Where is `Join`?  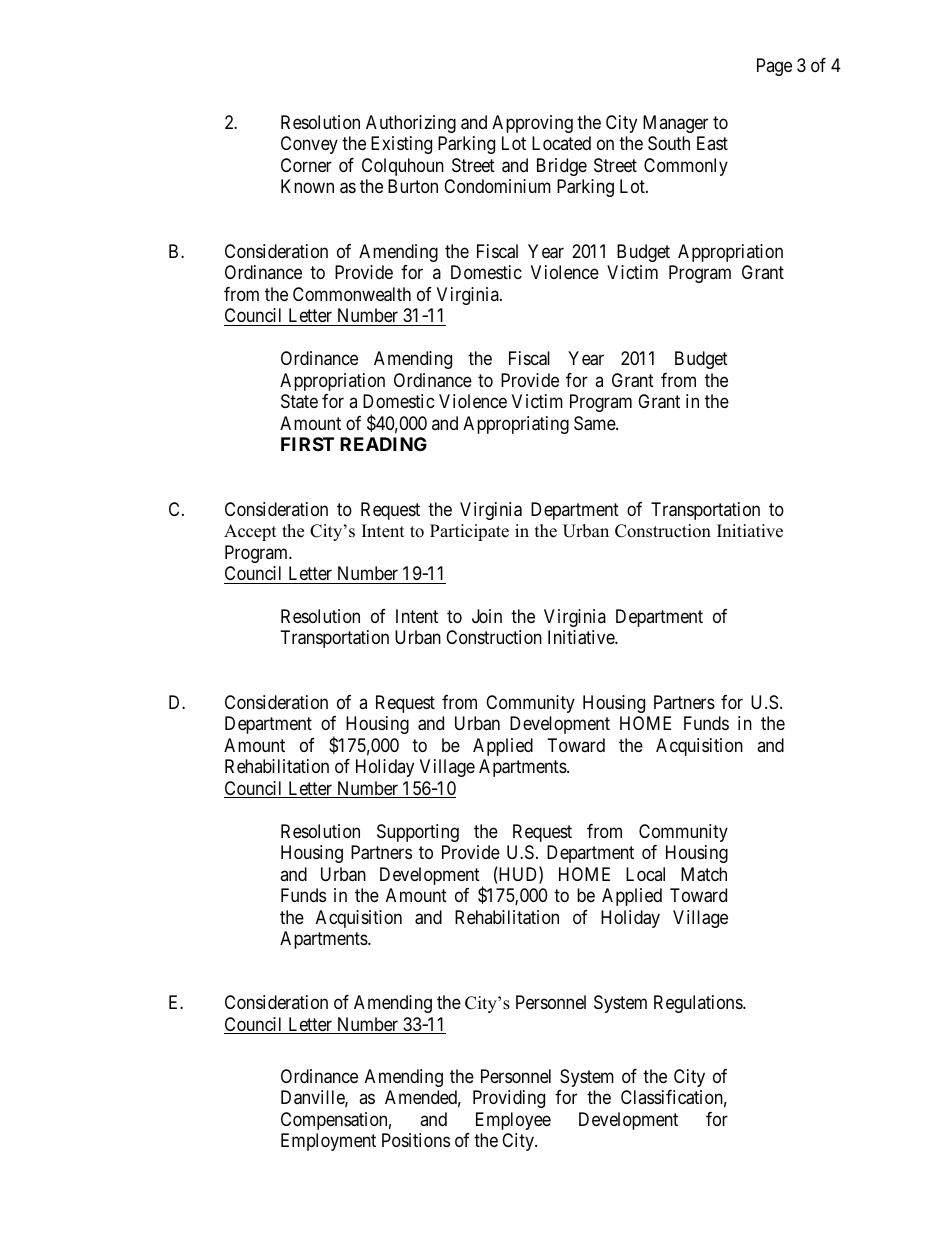
Join is located at coordinates (487, 616).
